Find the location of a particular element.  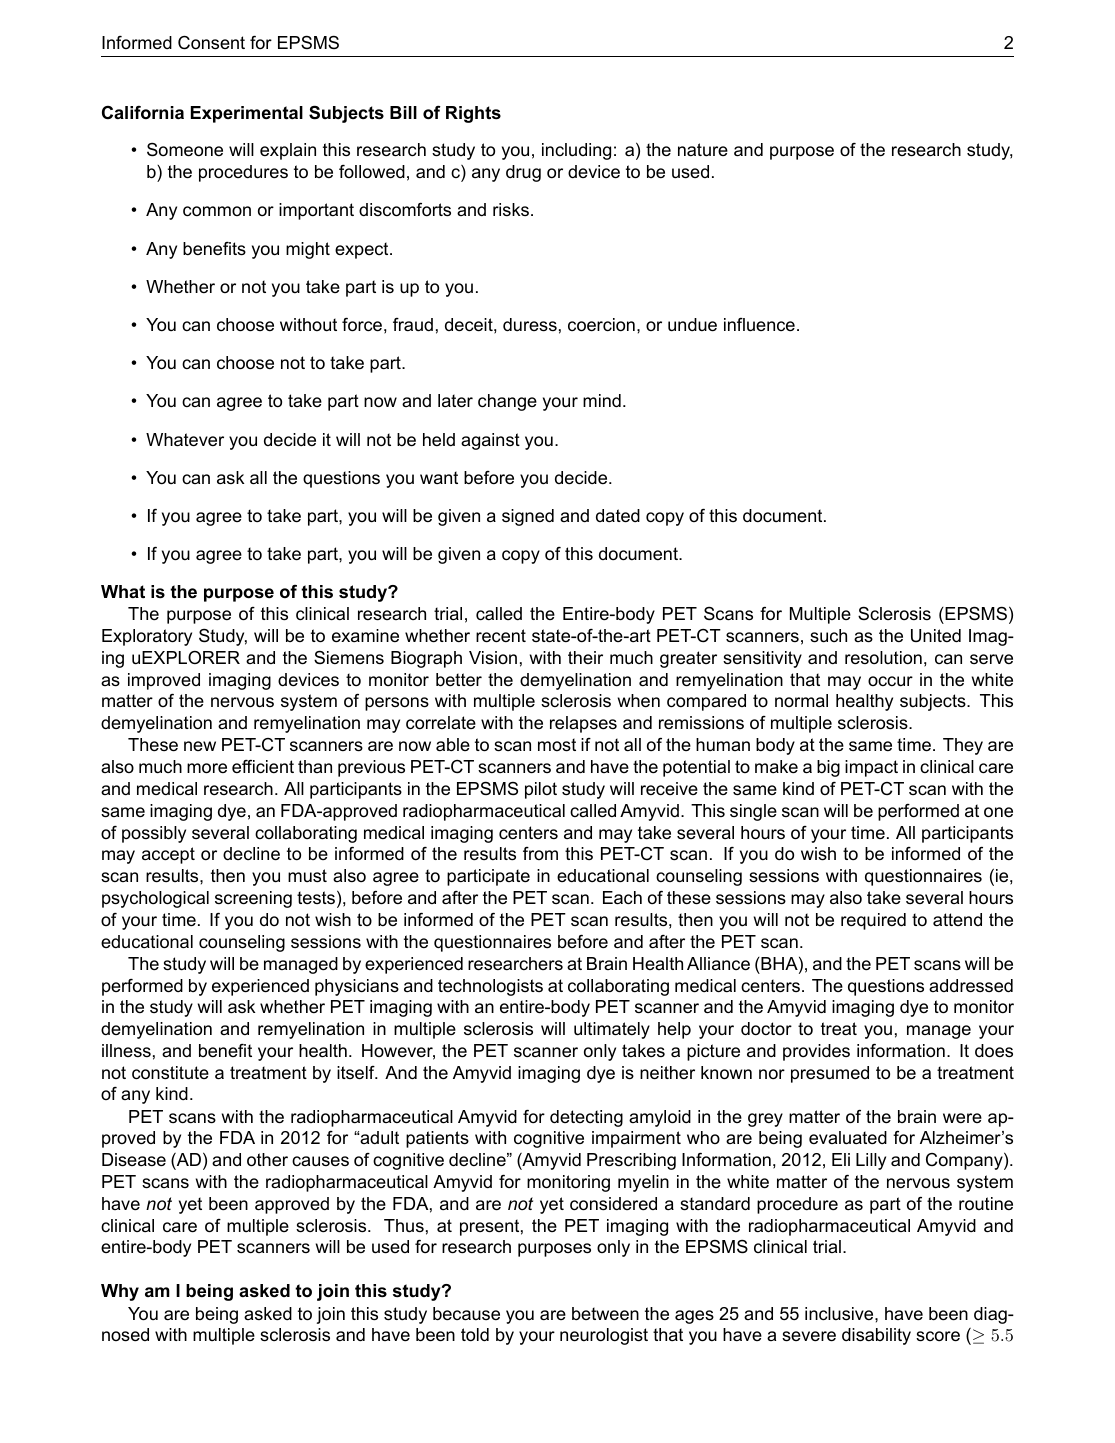

occur is located at coordinates (890, 681).
